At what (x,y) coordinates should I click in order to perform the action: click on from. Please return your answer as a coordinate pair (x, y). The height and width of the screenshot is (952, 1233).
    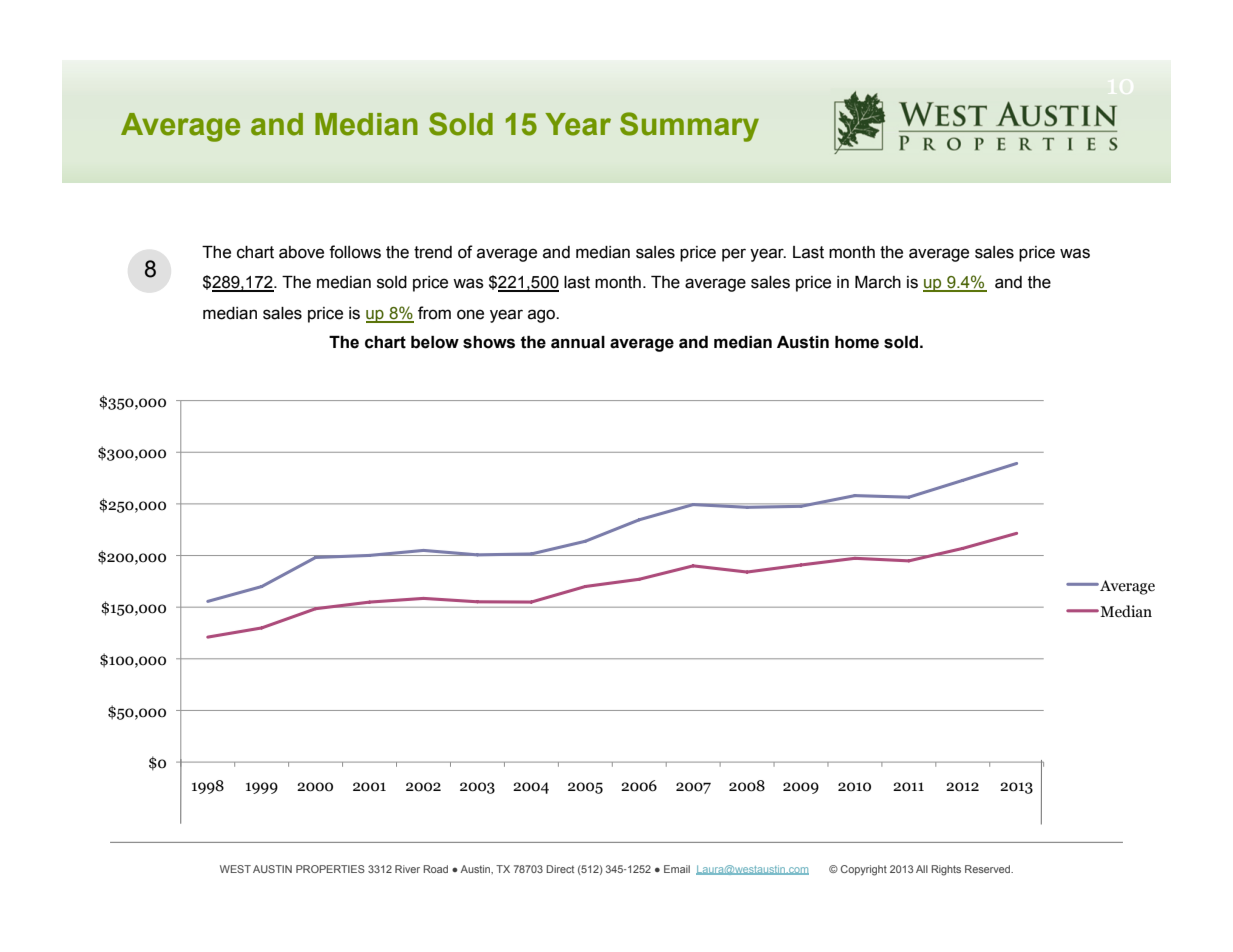
    Looking at the image, I should click on (434, 313).
